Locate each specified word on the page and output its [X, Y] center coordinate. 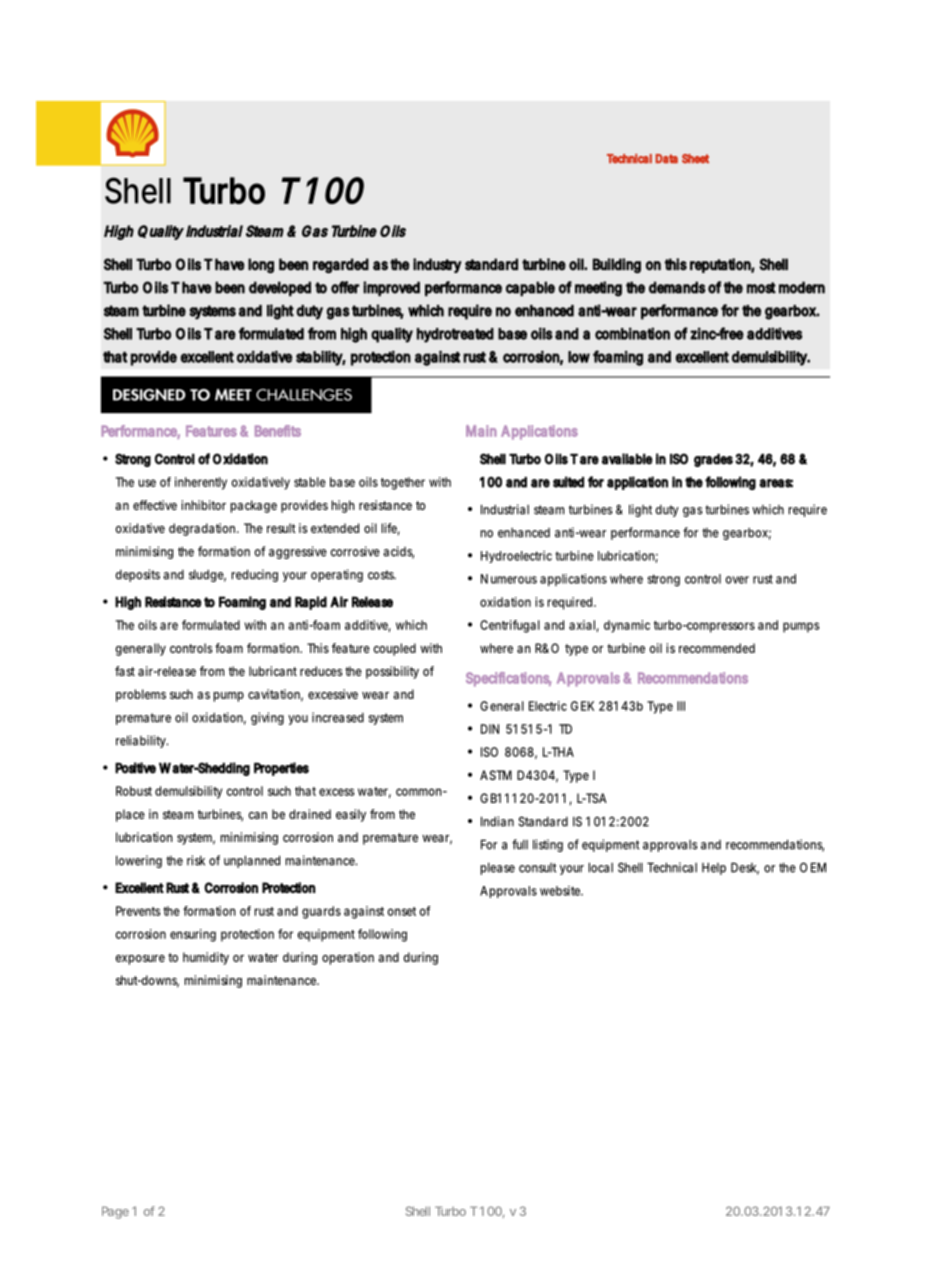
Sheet [695, 159]
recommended [717, 648]
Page [115, 1212]
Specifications [508, 679]
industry [437, 265]
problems [141, 695]
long [261, 266]
